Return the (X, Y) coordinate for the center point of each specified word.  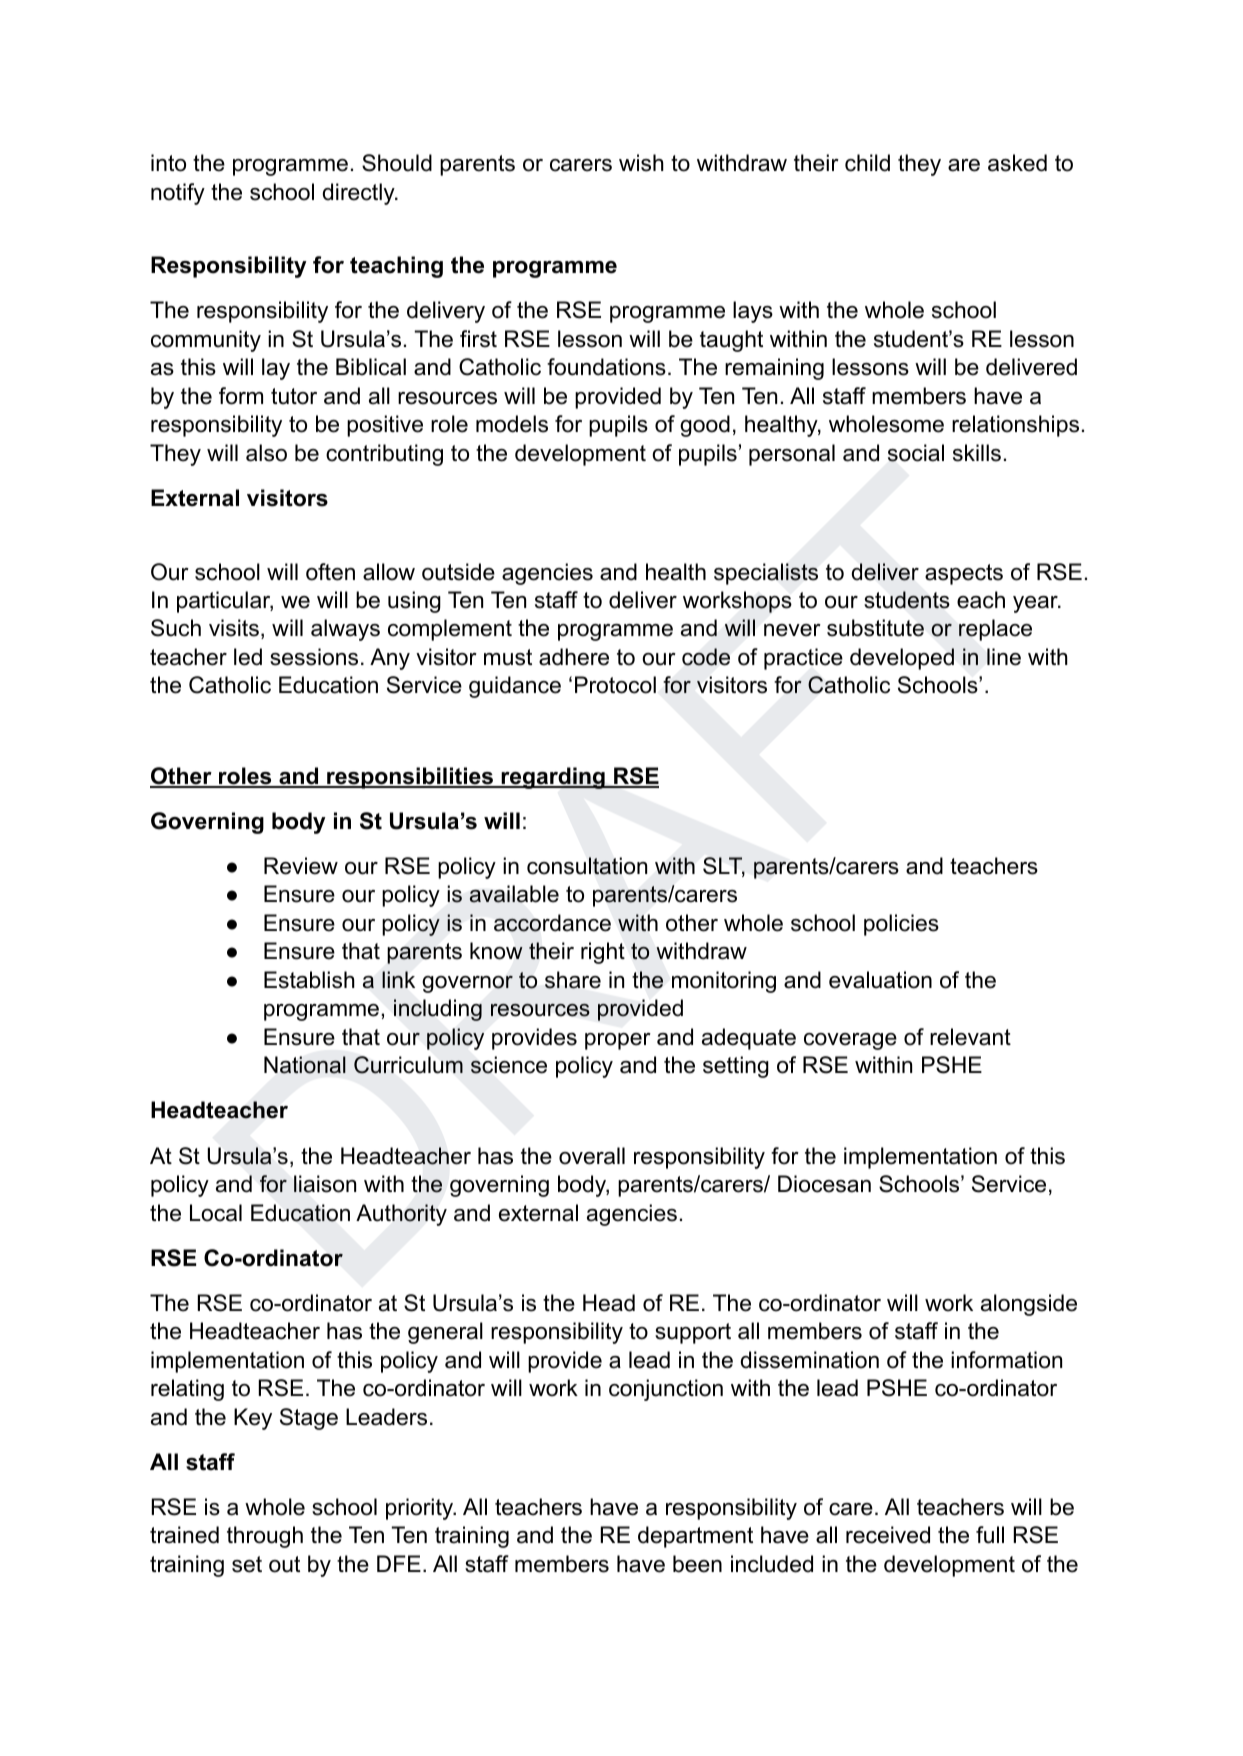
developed (902, 659)
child (867, 163)
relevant (970, 1037)
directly (360, 194)
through (265, 1537)
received (888, 1535)
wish (641, 163)
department (695, 1537)
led (248, 657)
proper (618, 1041)
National (305, 1065)
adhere (574, 657)
